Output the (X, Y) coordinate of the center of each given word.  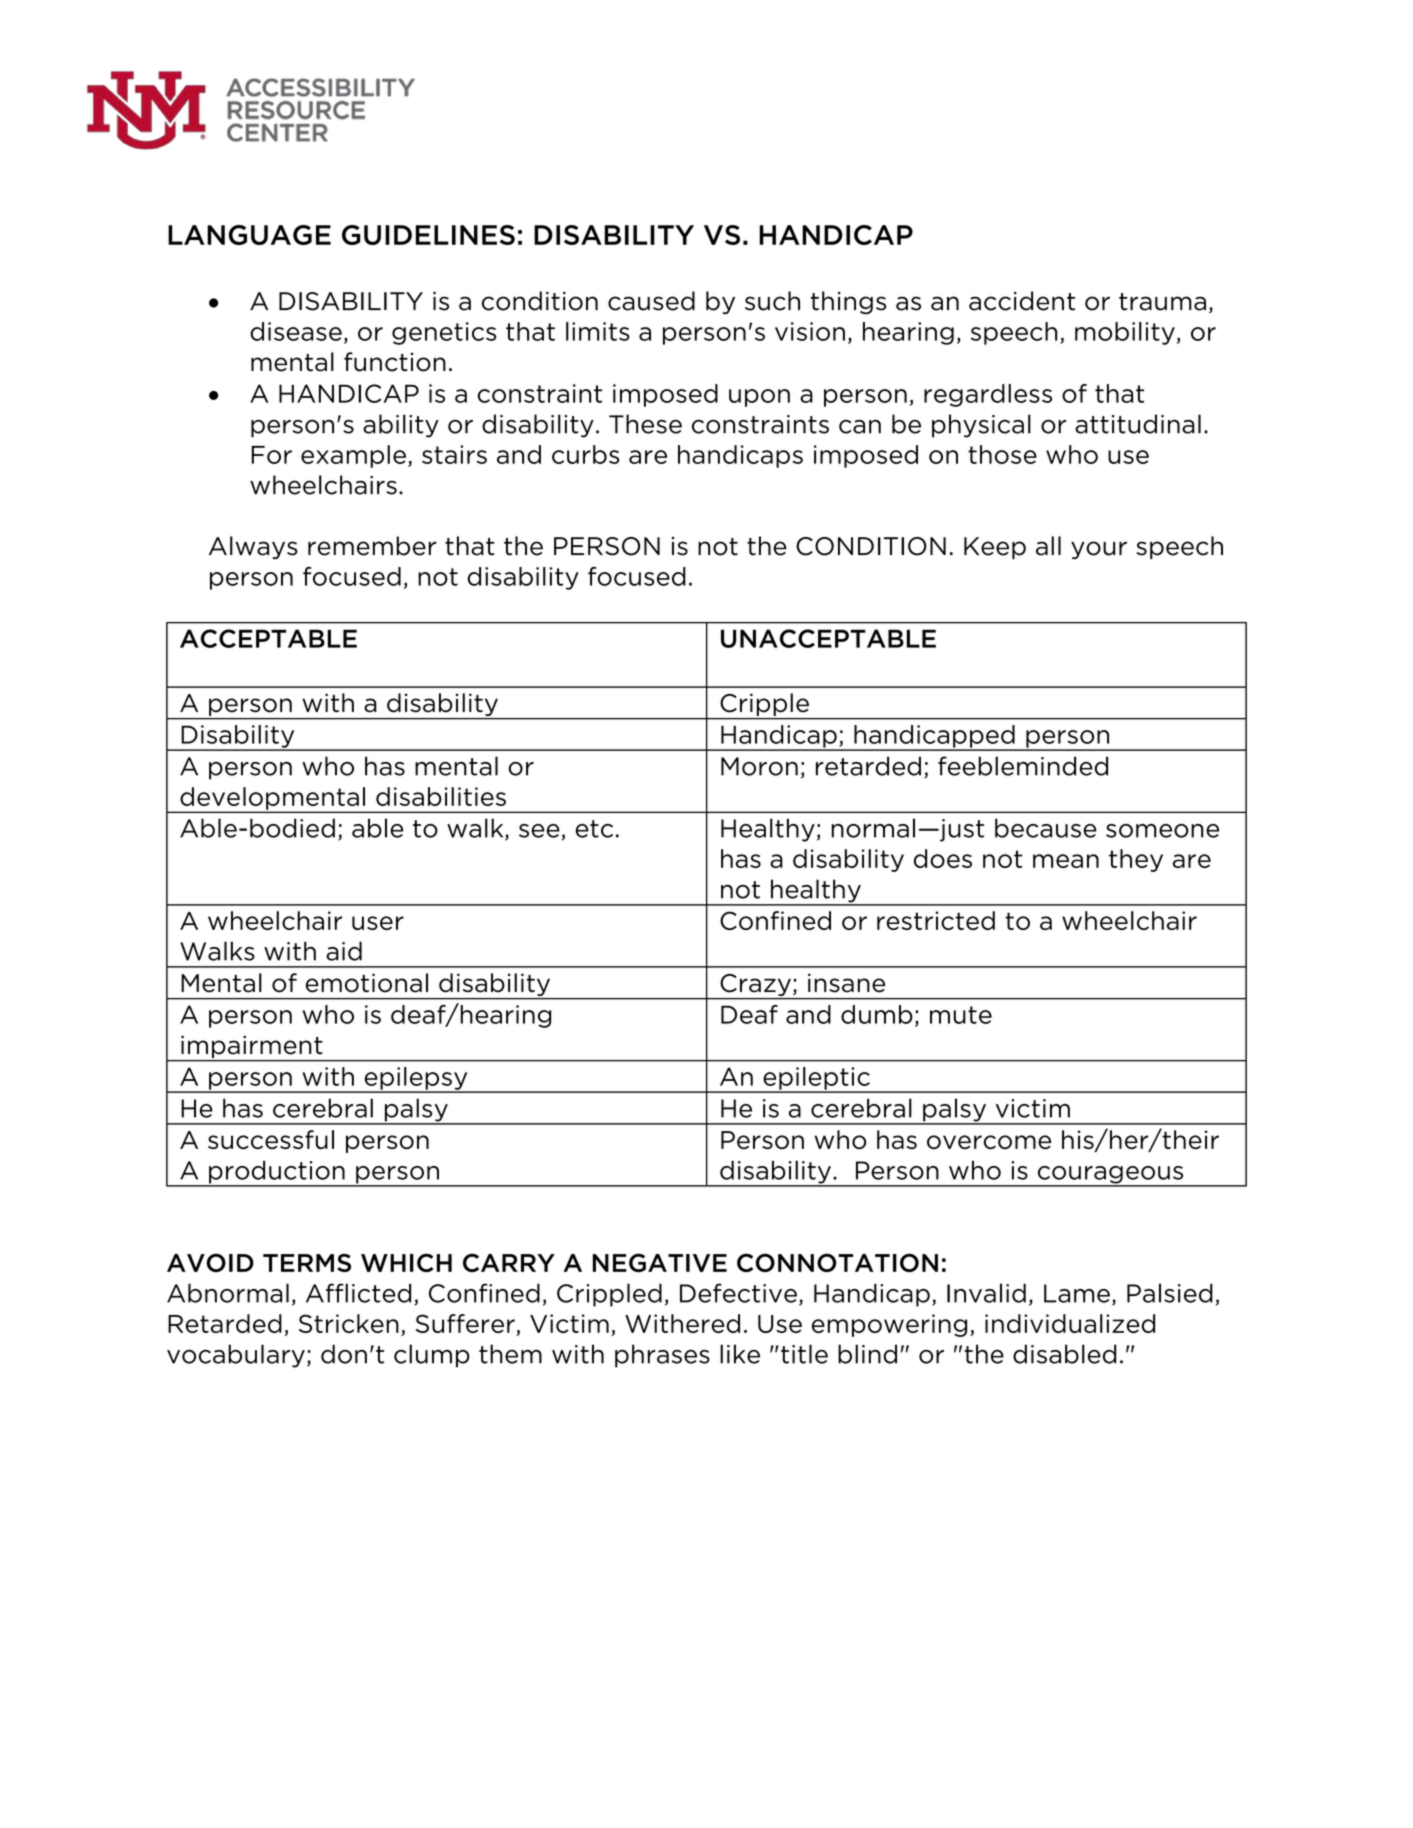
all (1048, 546)
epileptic (816, 1079)
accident (1022, 301)
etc (594, 829)
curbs (585, 454)
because (1046, 828)
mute (961, 1015)
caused (651, 301)
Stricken (349, 1323)
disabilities (441, 796)
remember (372, 546)
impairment (252, 1048)
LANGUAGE (249, 235)
